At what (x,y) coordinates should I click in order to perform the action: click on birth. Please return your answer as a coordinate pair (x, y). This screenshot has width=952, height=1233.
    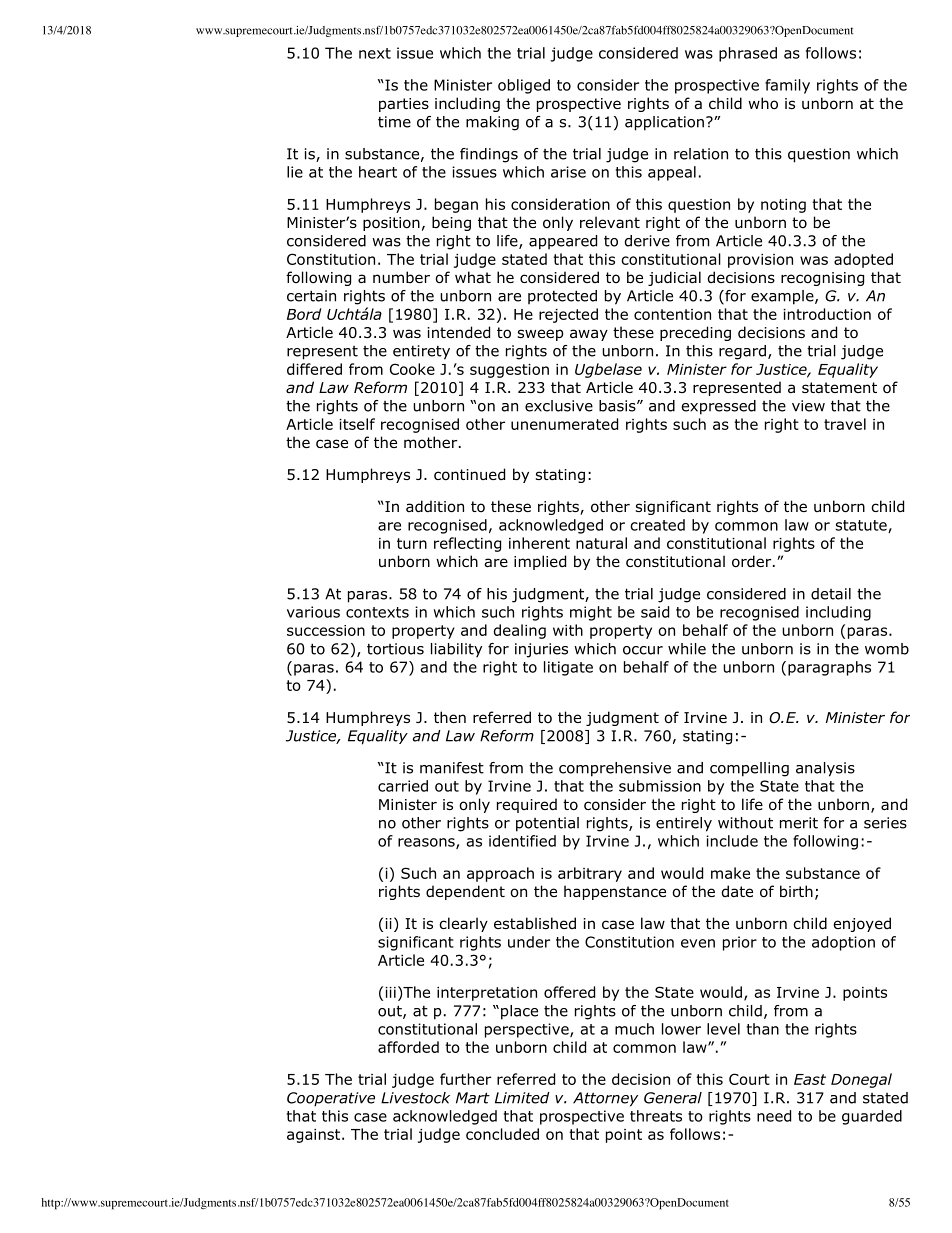
    Looking at the image, I should click on (796, 891).
